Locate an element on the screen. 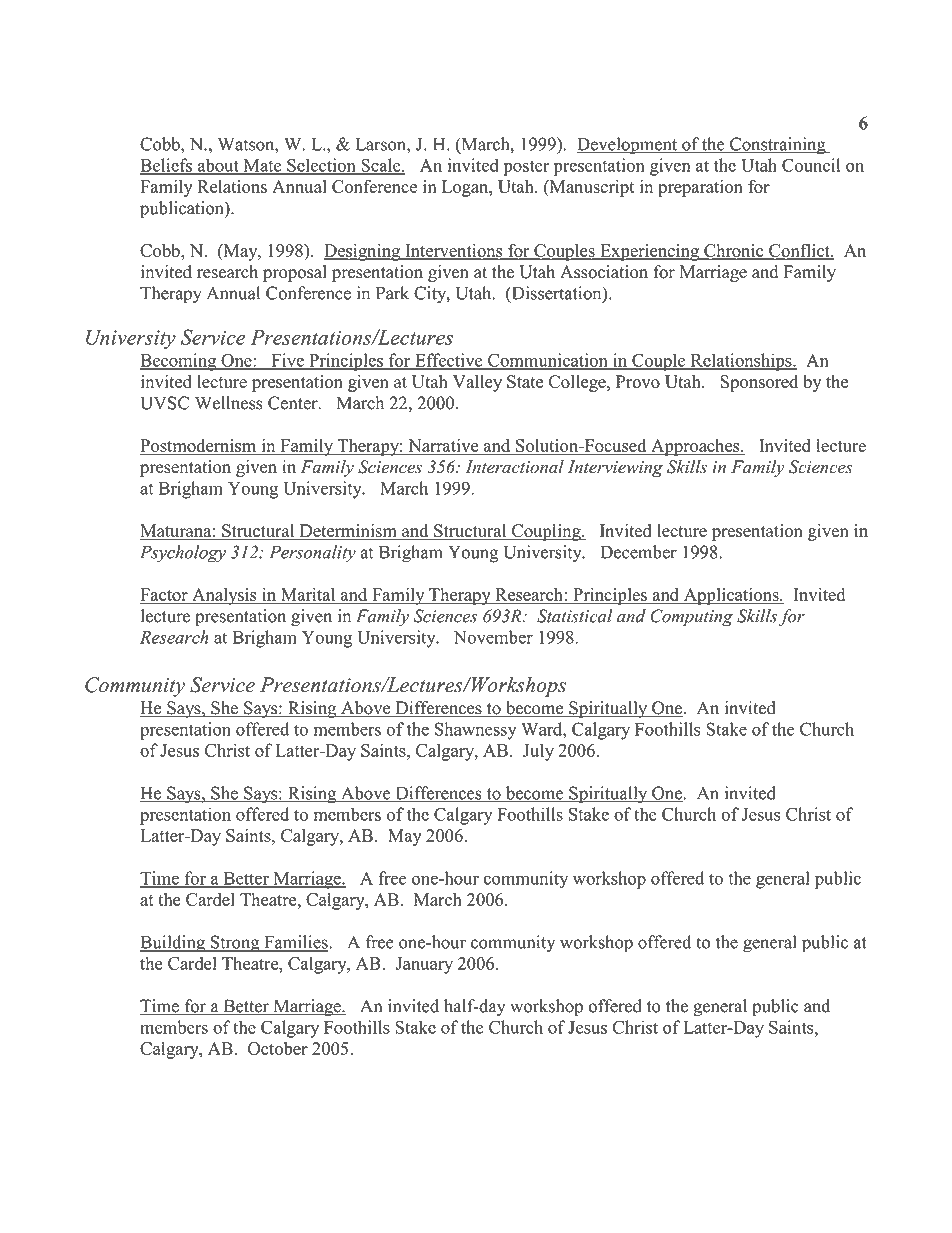 The height and width of the screenshot is (1233, 952). October is located at coordinates (278, 1048).
